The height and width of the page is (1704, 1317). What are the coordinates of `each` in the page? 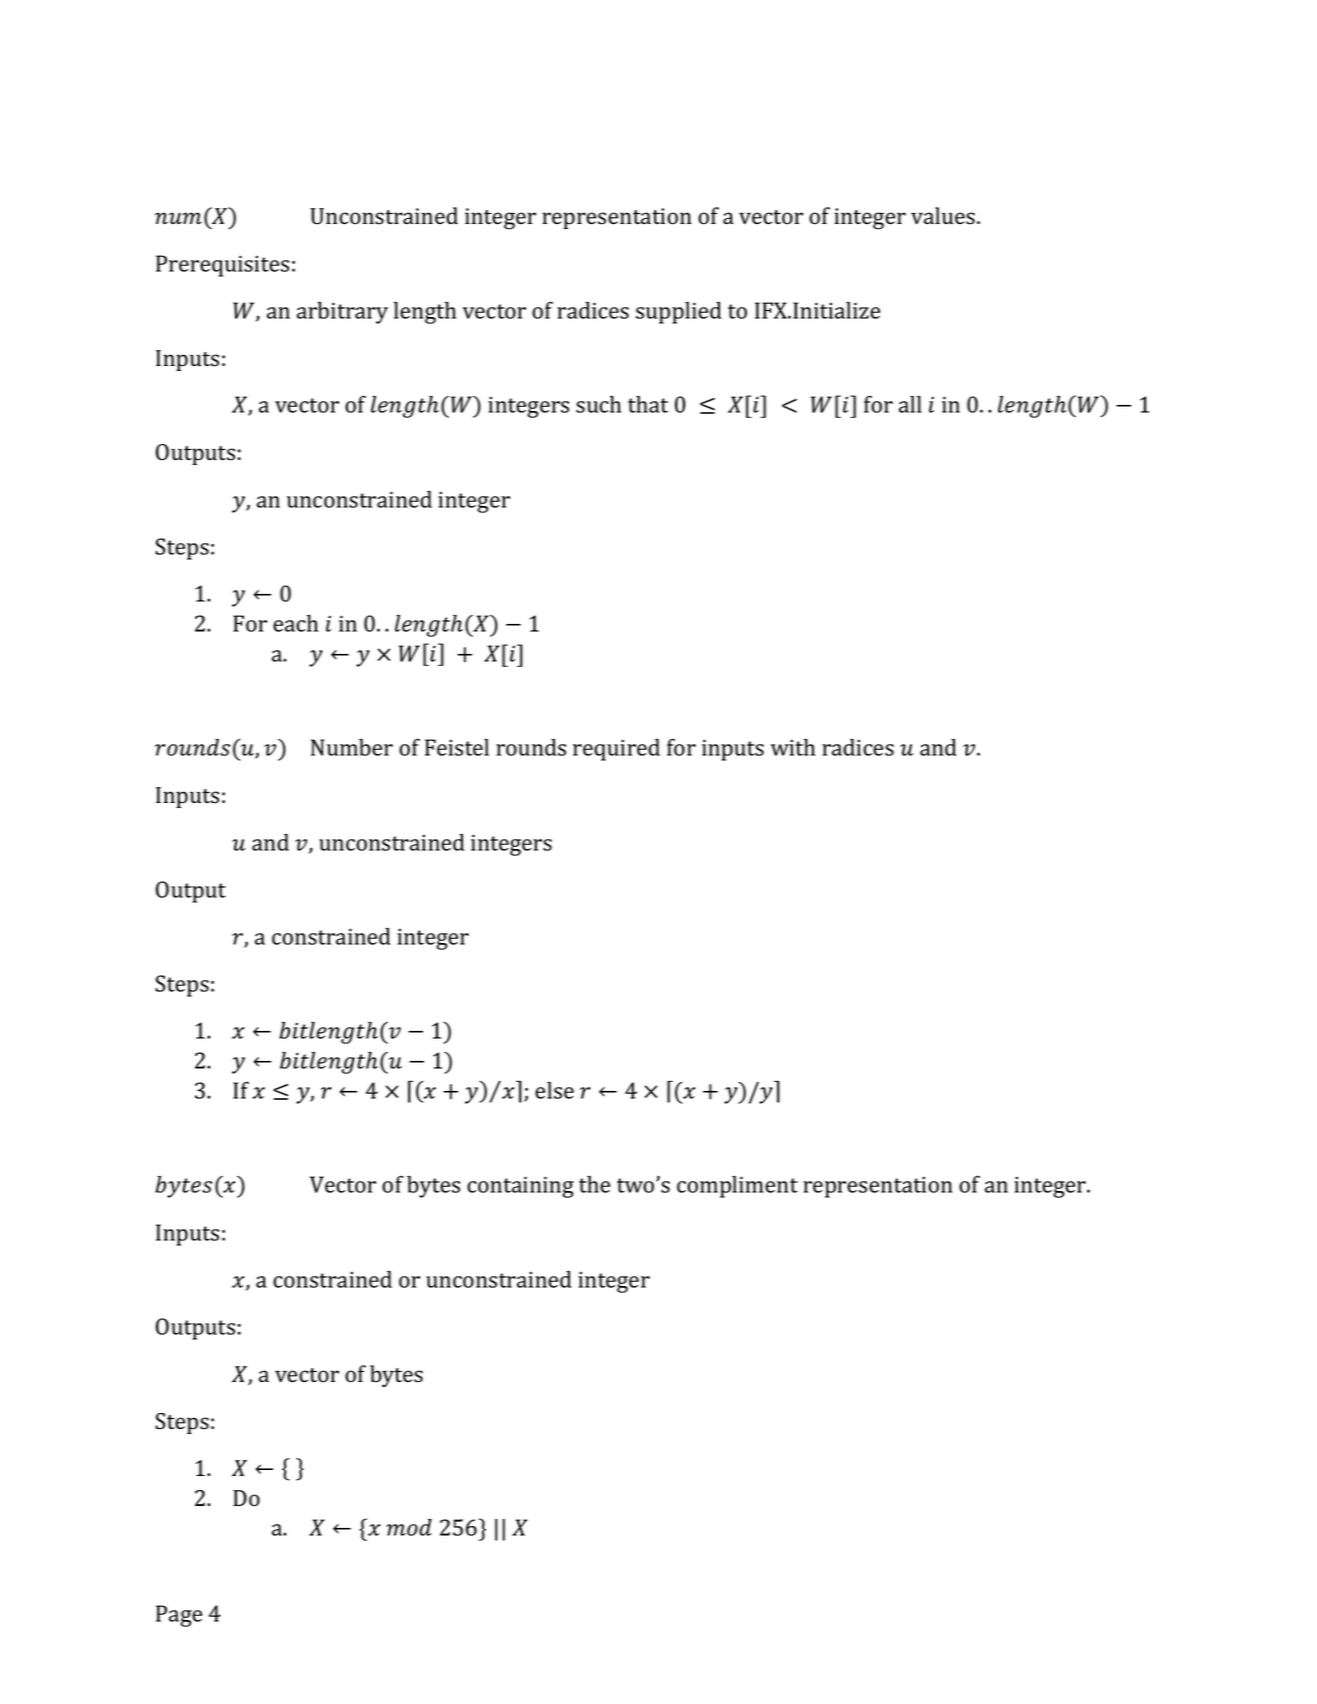 It's located at (295, 623).
